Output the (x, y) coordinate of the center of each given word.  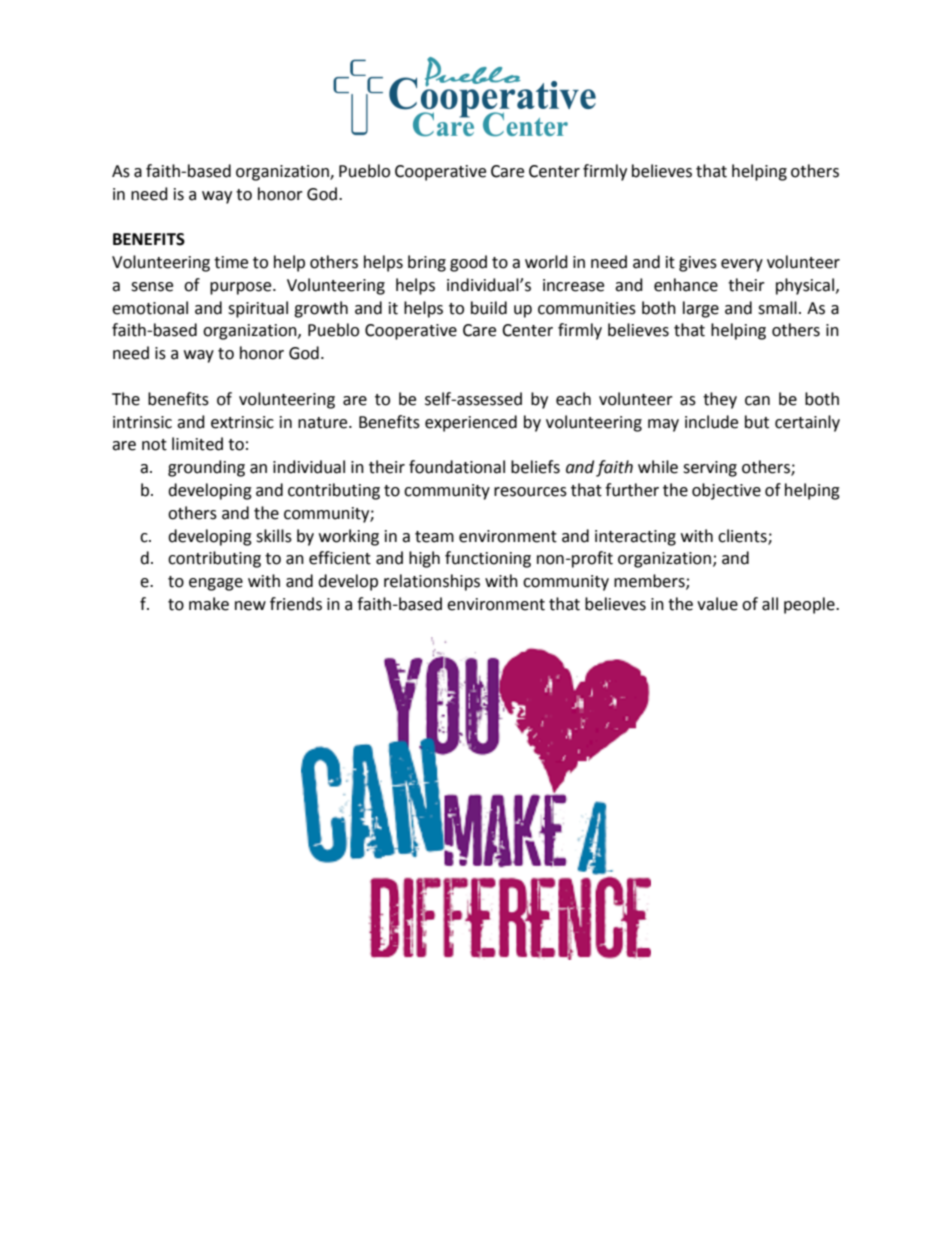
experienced (471, 423)
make (209, 604)
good (468, 263)
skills (274, 536)
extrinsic (242, 422)
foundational (457, 467)
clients (743, 536)
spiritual (258, 309)
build (489, 308)
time (231, 262)
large (701, 309)
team (434, 537)
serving (710, 469)
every (742, 265)
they (720, 400)
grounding (206, 468)
